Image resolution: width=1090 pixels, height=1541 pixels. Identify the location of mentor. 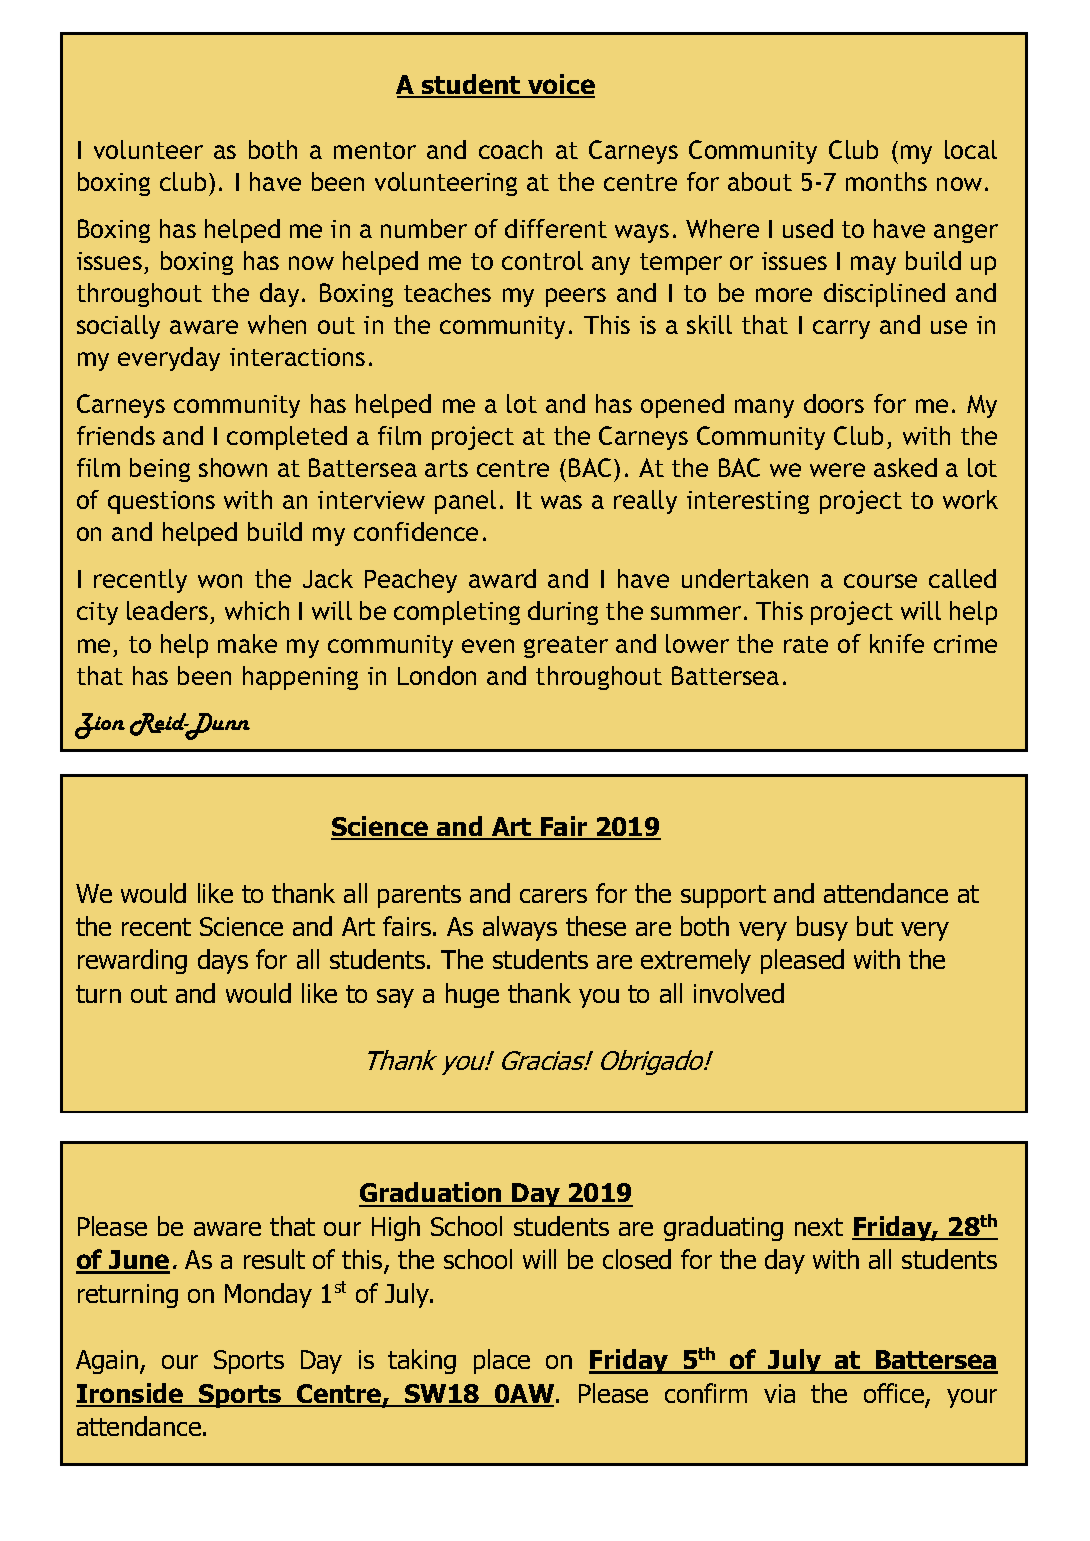
(375, 150).
